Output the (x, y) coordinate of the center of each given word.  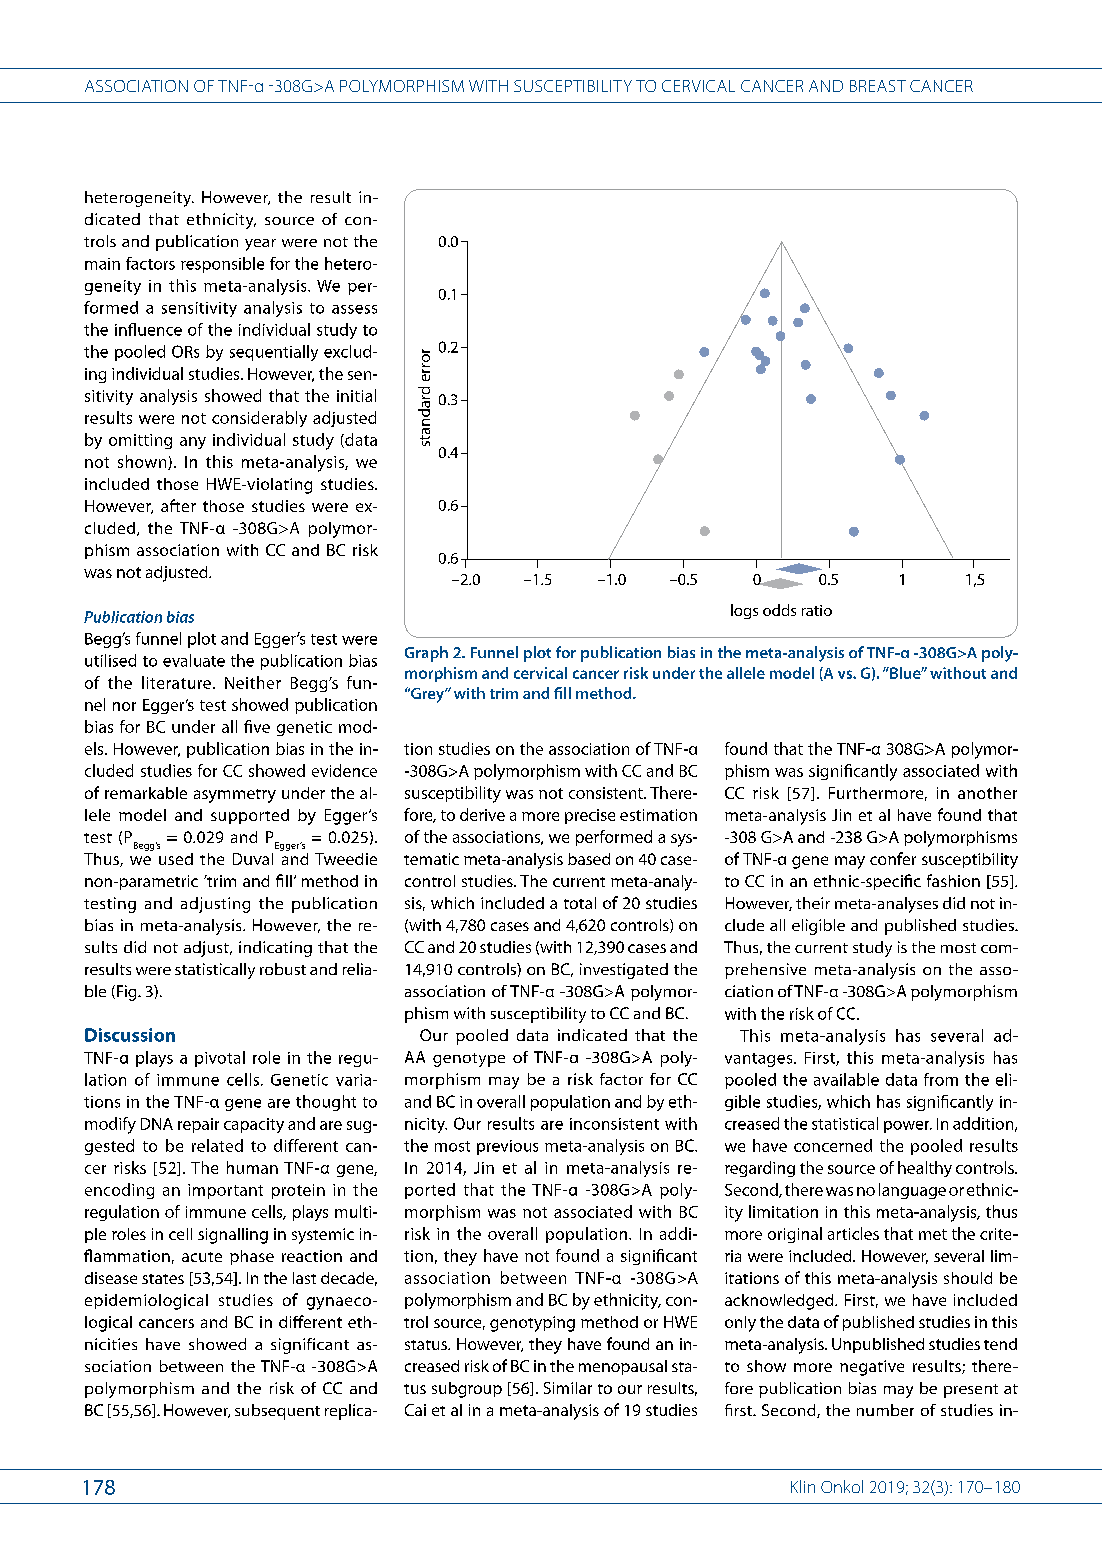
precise (590, 816)
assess (354, 309)
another (987, 793)
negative (872, 1368)
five (257, 726)
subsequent (277, 1412)
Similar (568, 1388)
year (260, 245)
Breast (878, 86)
